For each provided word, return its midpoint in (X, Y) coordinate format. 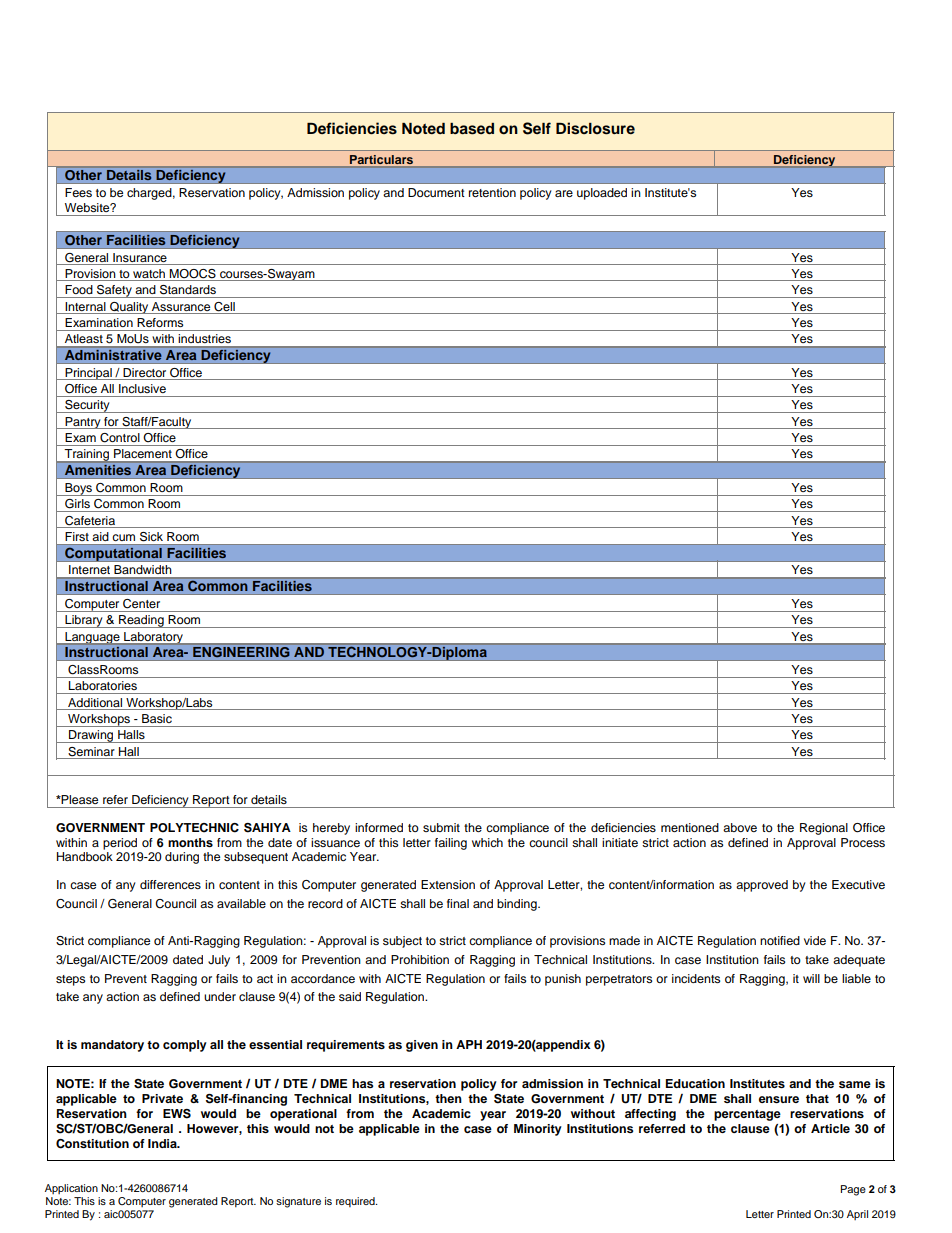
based (472, 129)
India (163, 1143)
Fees (78, 192)
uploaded (602, 194)
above (740, 827)
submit (441, 827)
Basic (157, 718)
